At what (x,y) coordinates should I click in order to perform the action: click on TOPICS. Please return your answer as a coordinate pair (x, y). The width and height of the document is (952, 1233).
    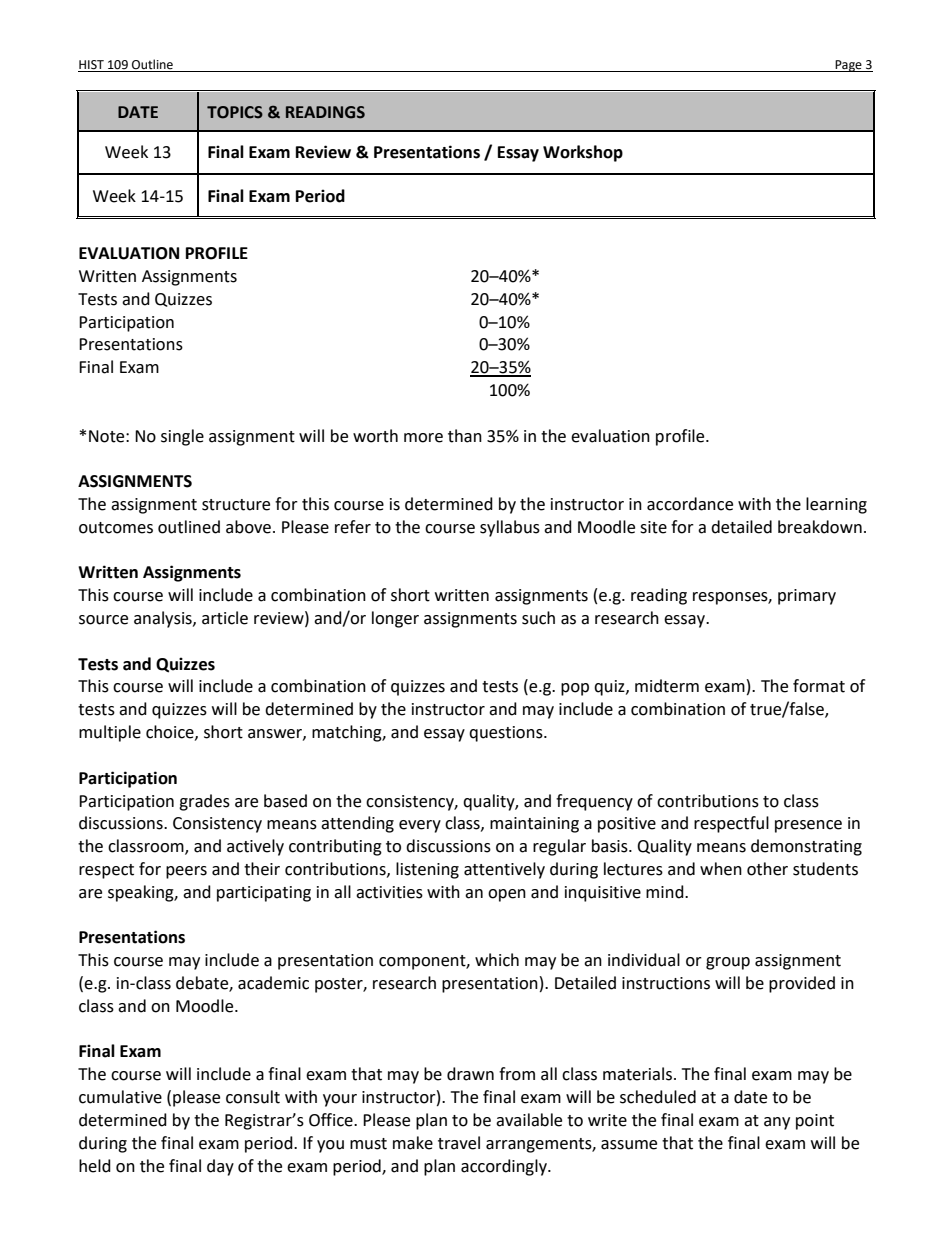
    Looking at the image, I should click on (235, 112).
